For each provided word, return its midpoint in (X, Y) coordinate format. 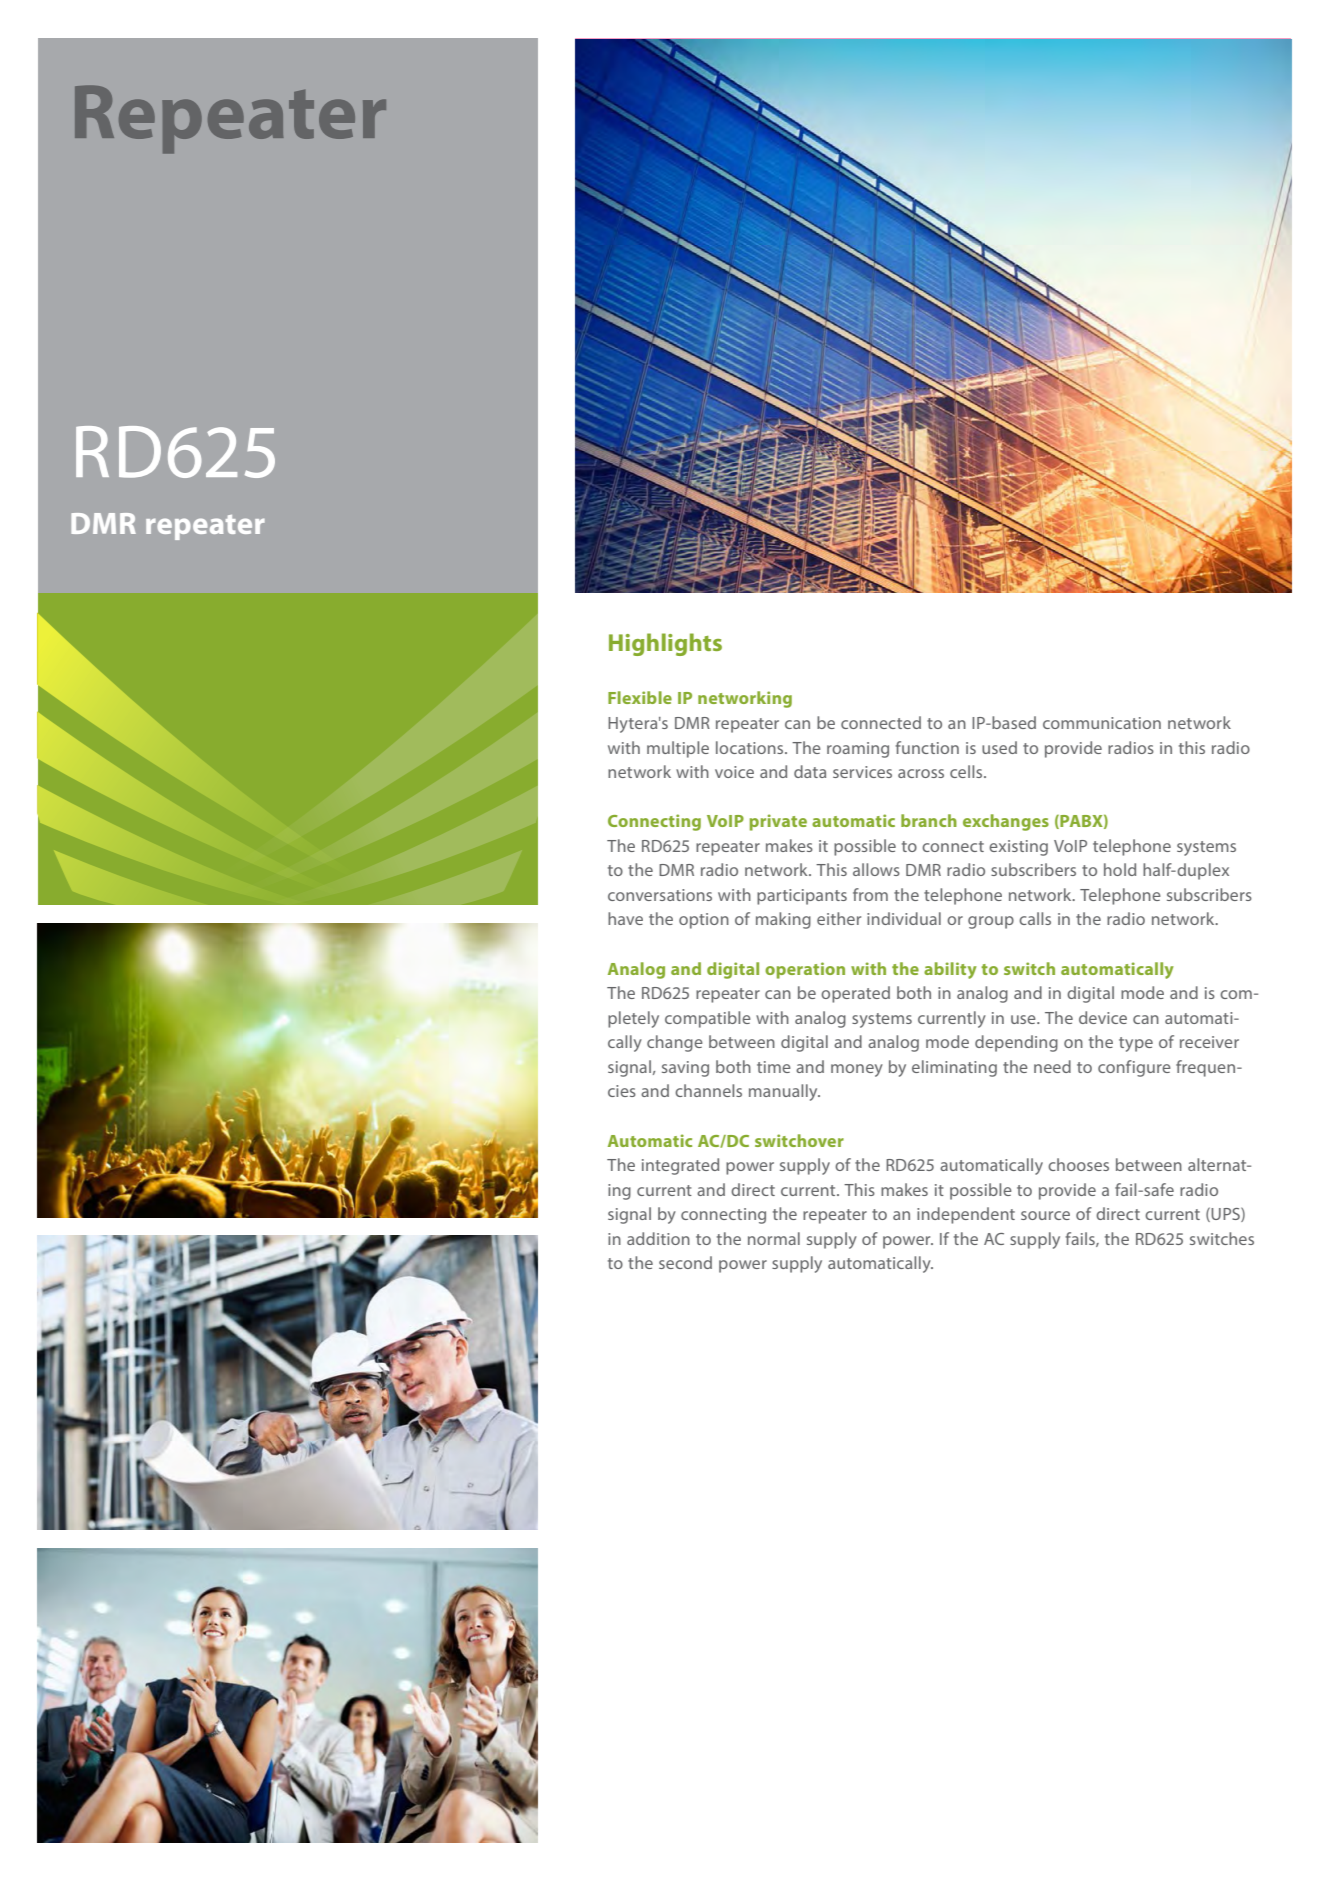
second (685, 1262)
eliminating (954, 1068)
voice (734, 772)
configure (1134, 1068)
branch (929, 820)
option (704, 921)
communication (1102, 723)
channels (708, 1090)
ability (950, 970)
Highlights (665, 644)
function (927, 747)
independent (966, 1215)
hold (1120, 869)
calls (1035, 918)
